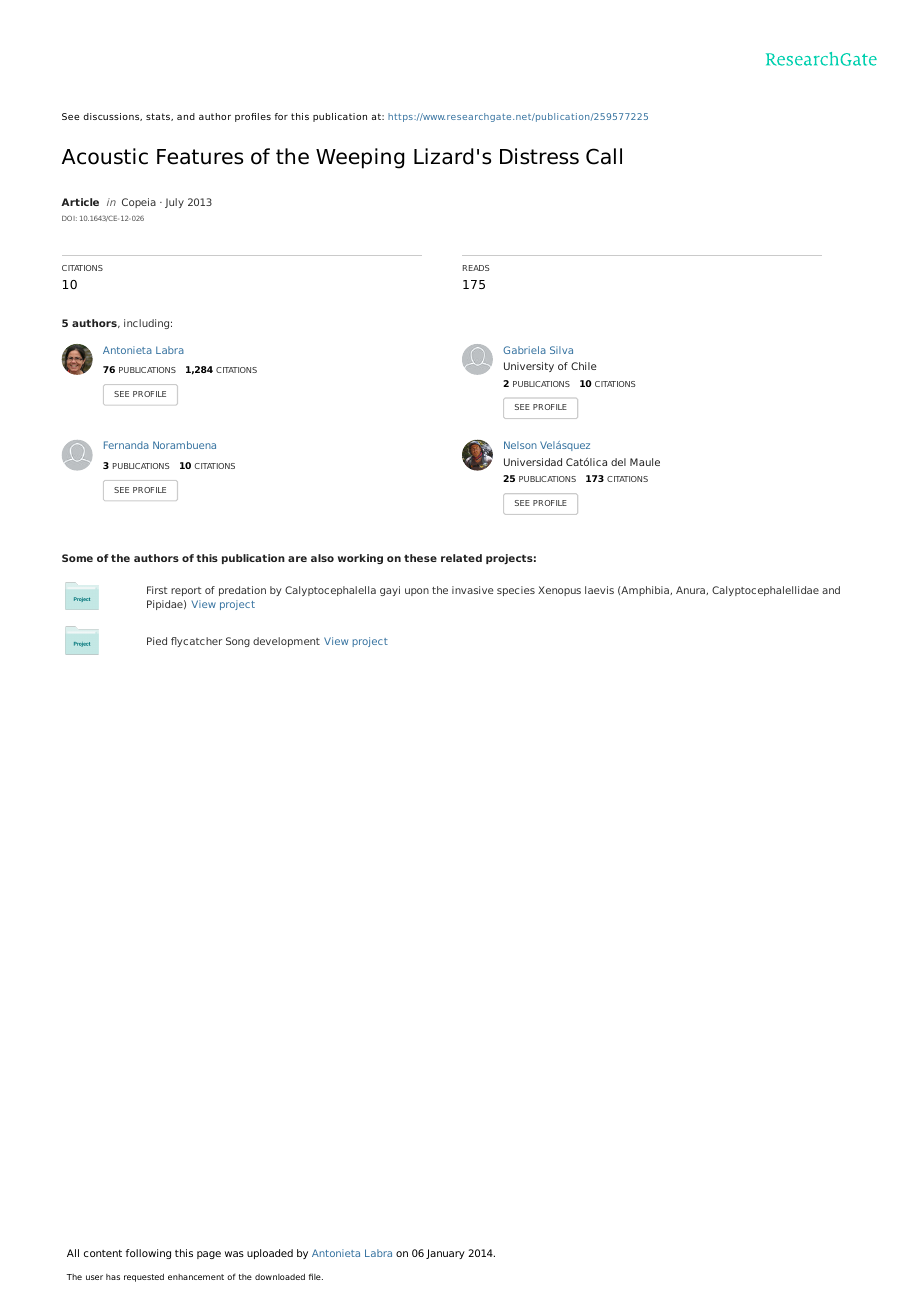 The image size is (924, 1307). I want to click on Nelson, so click(520, 445).
